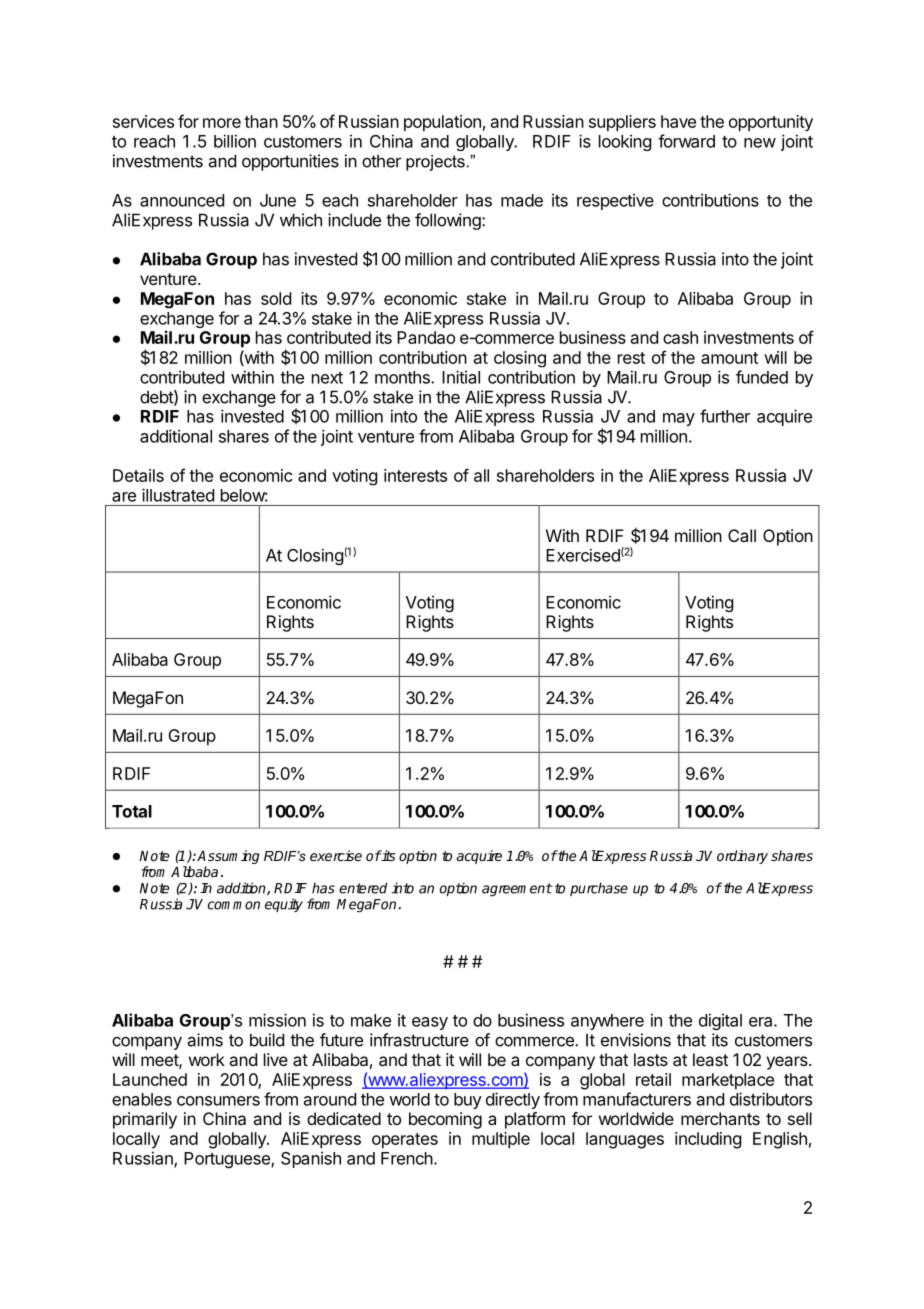 This document has width=924, height=1309. Describe the element at coordinates (435, 163) in the document. I see `projects` at that location.
